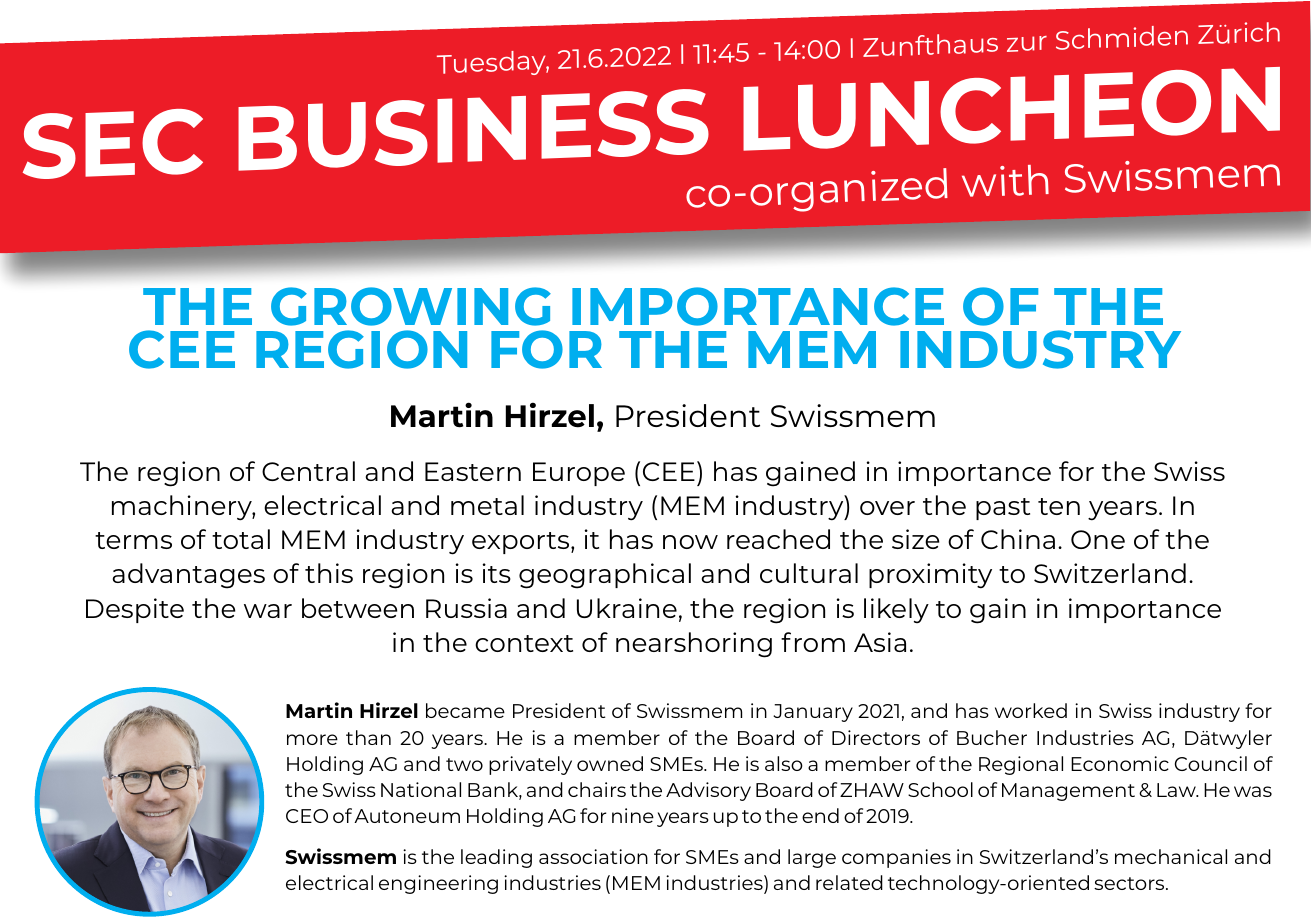  What do you see at coordinates (307, 816) in the page?
I see `CEO` at bounding box center [307, 816].
